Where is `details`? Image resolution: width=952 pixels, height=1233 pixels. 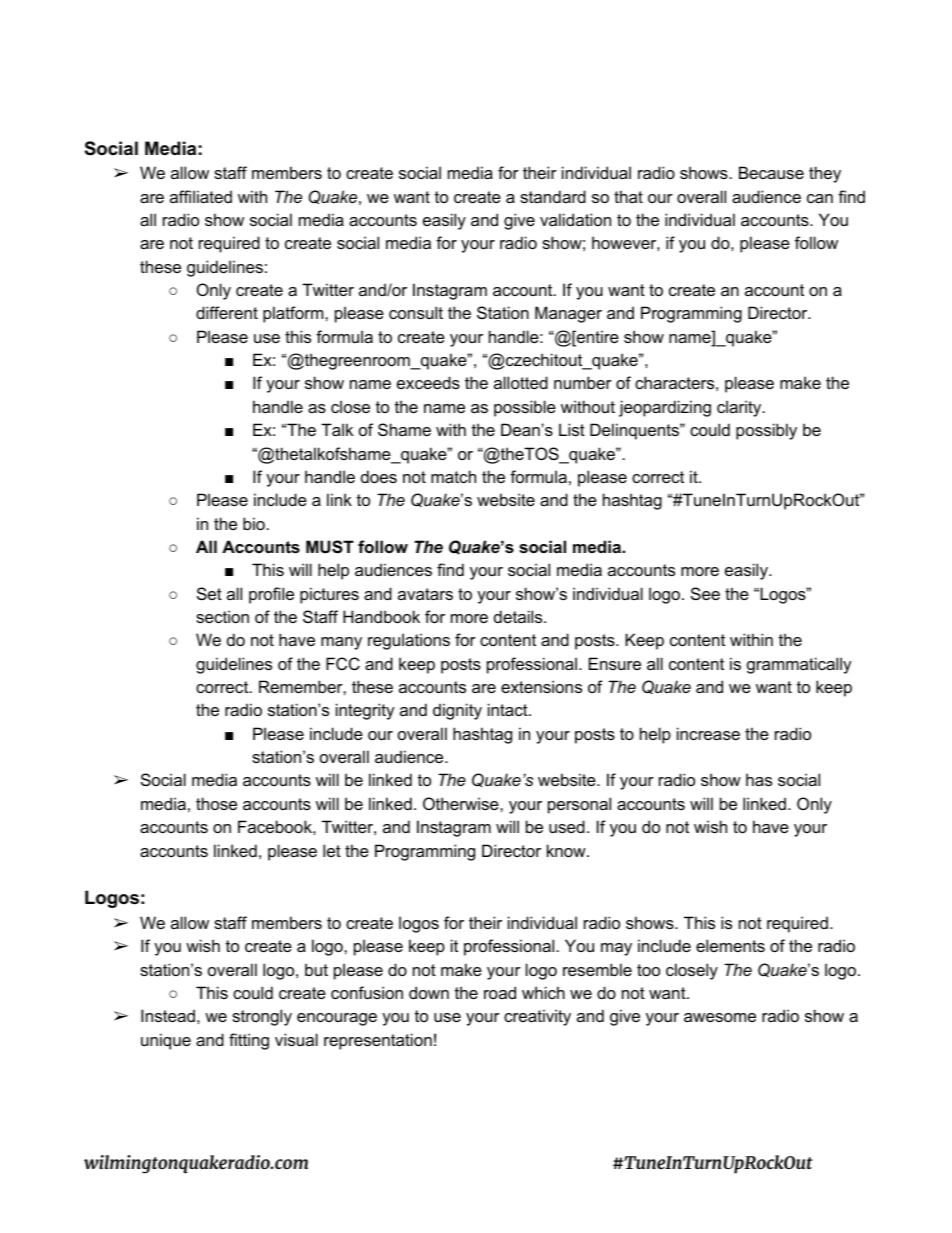
details is located at coordinates (519, 616).
